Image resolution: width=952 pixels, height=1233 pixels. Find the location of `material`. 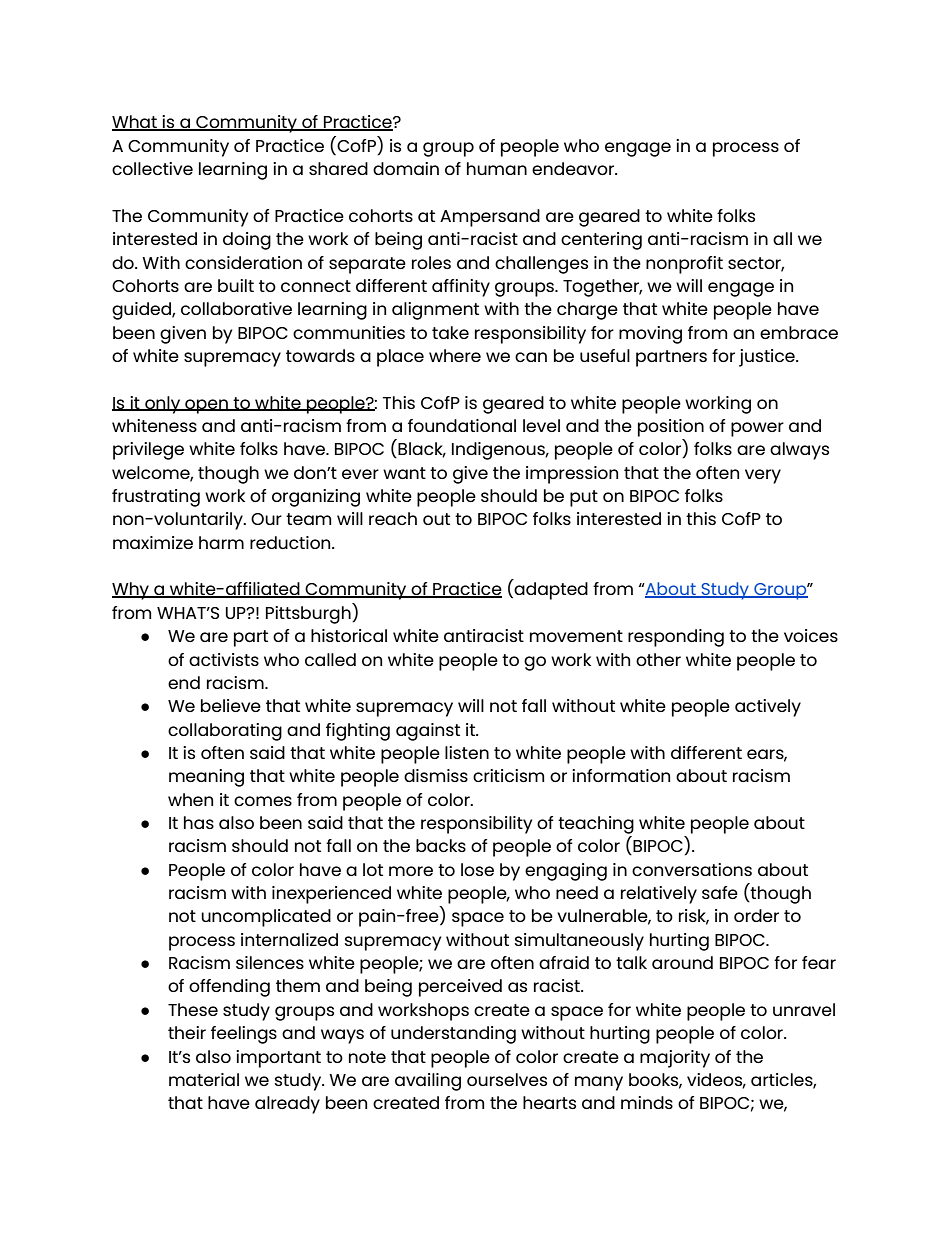

material is located at coordinates (204, 1079).
